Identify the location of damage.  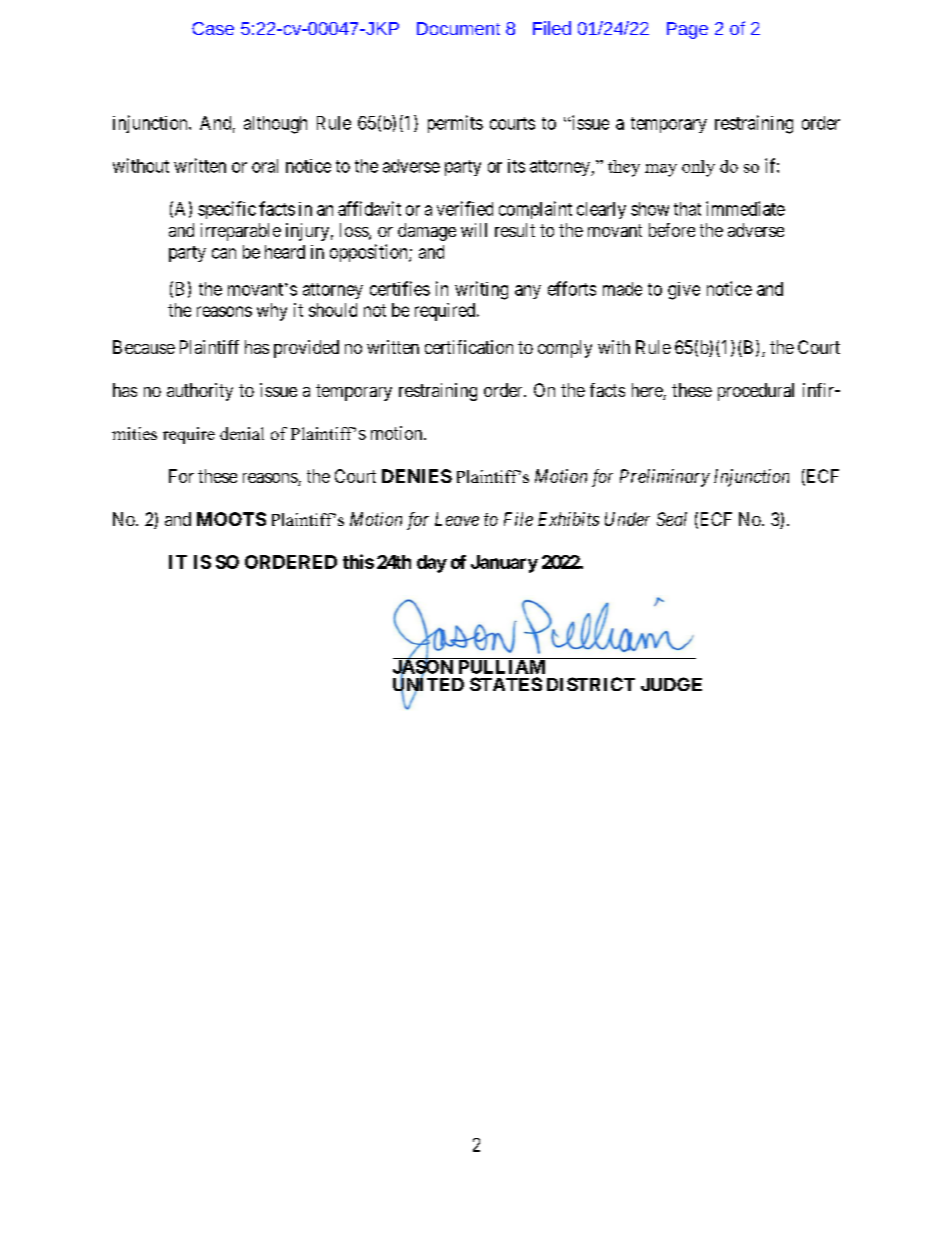
(427, 232).
